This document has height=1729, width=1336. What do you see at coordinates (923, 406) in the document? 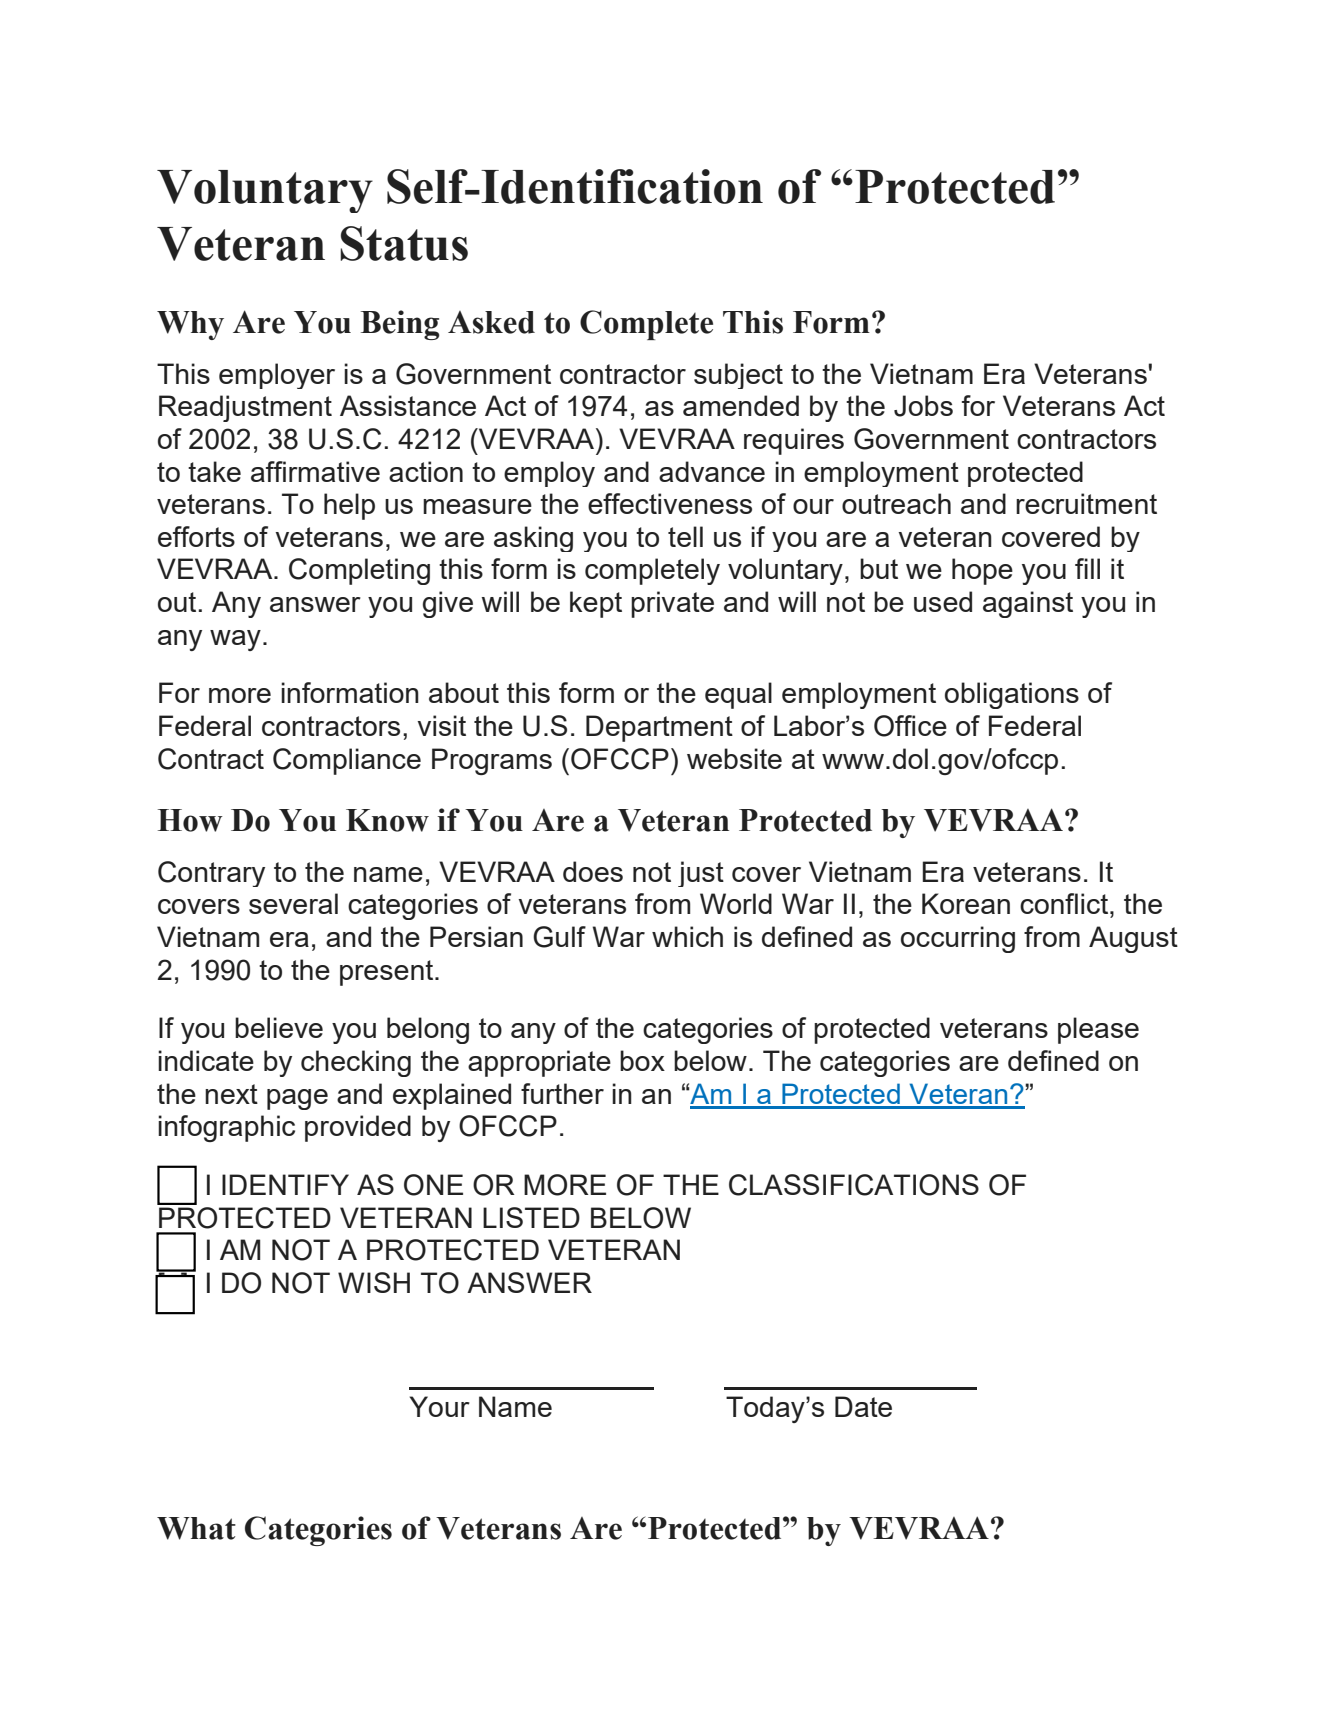
I see `Jobs` at bounding box center [923, 406].
